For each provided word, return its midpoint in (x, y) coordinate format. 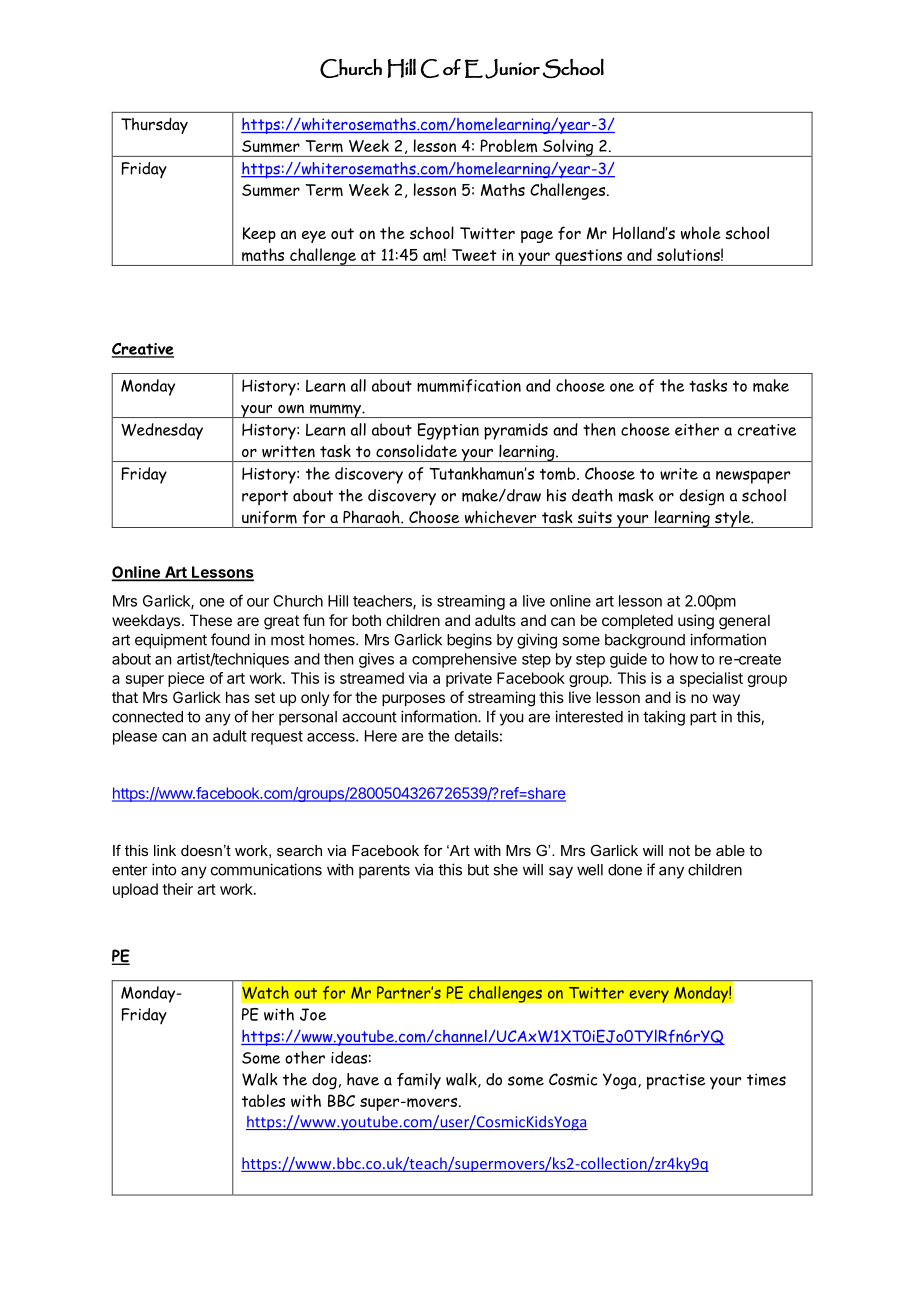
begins (469, 641)
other (305, 1057)
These (211, 620)
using (696, 622)
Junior (512, 69)
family (419, 1081)
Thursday (154, 126)
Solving (568, 148)
